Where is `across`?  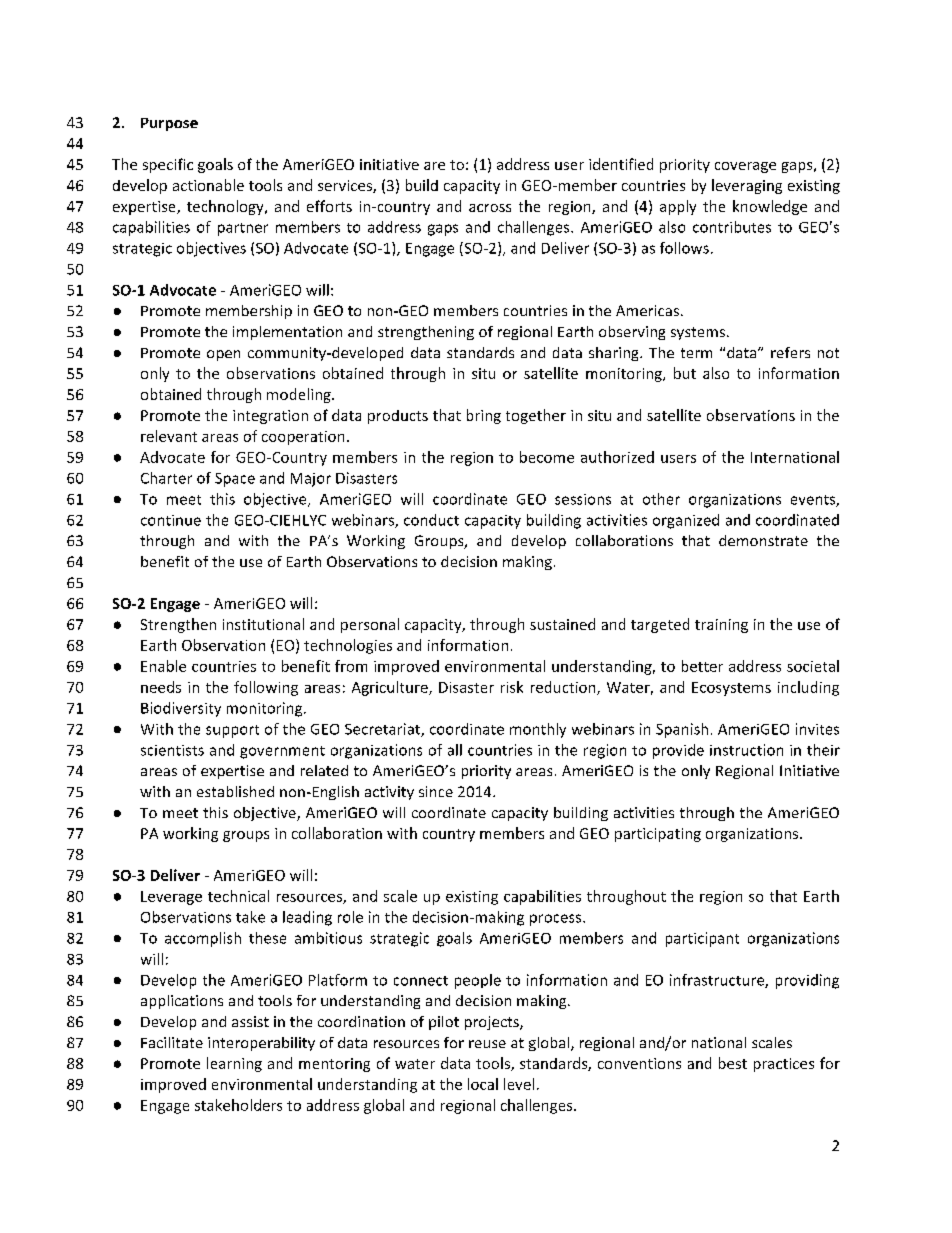
across is located at coordinates (490, 208).
